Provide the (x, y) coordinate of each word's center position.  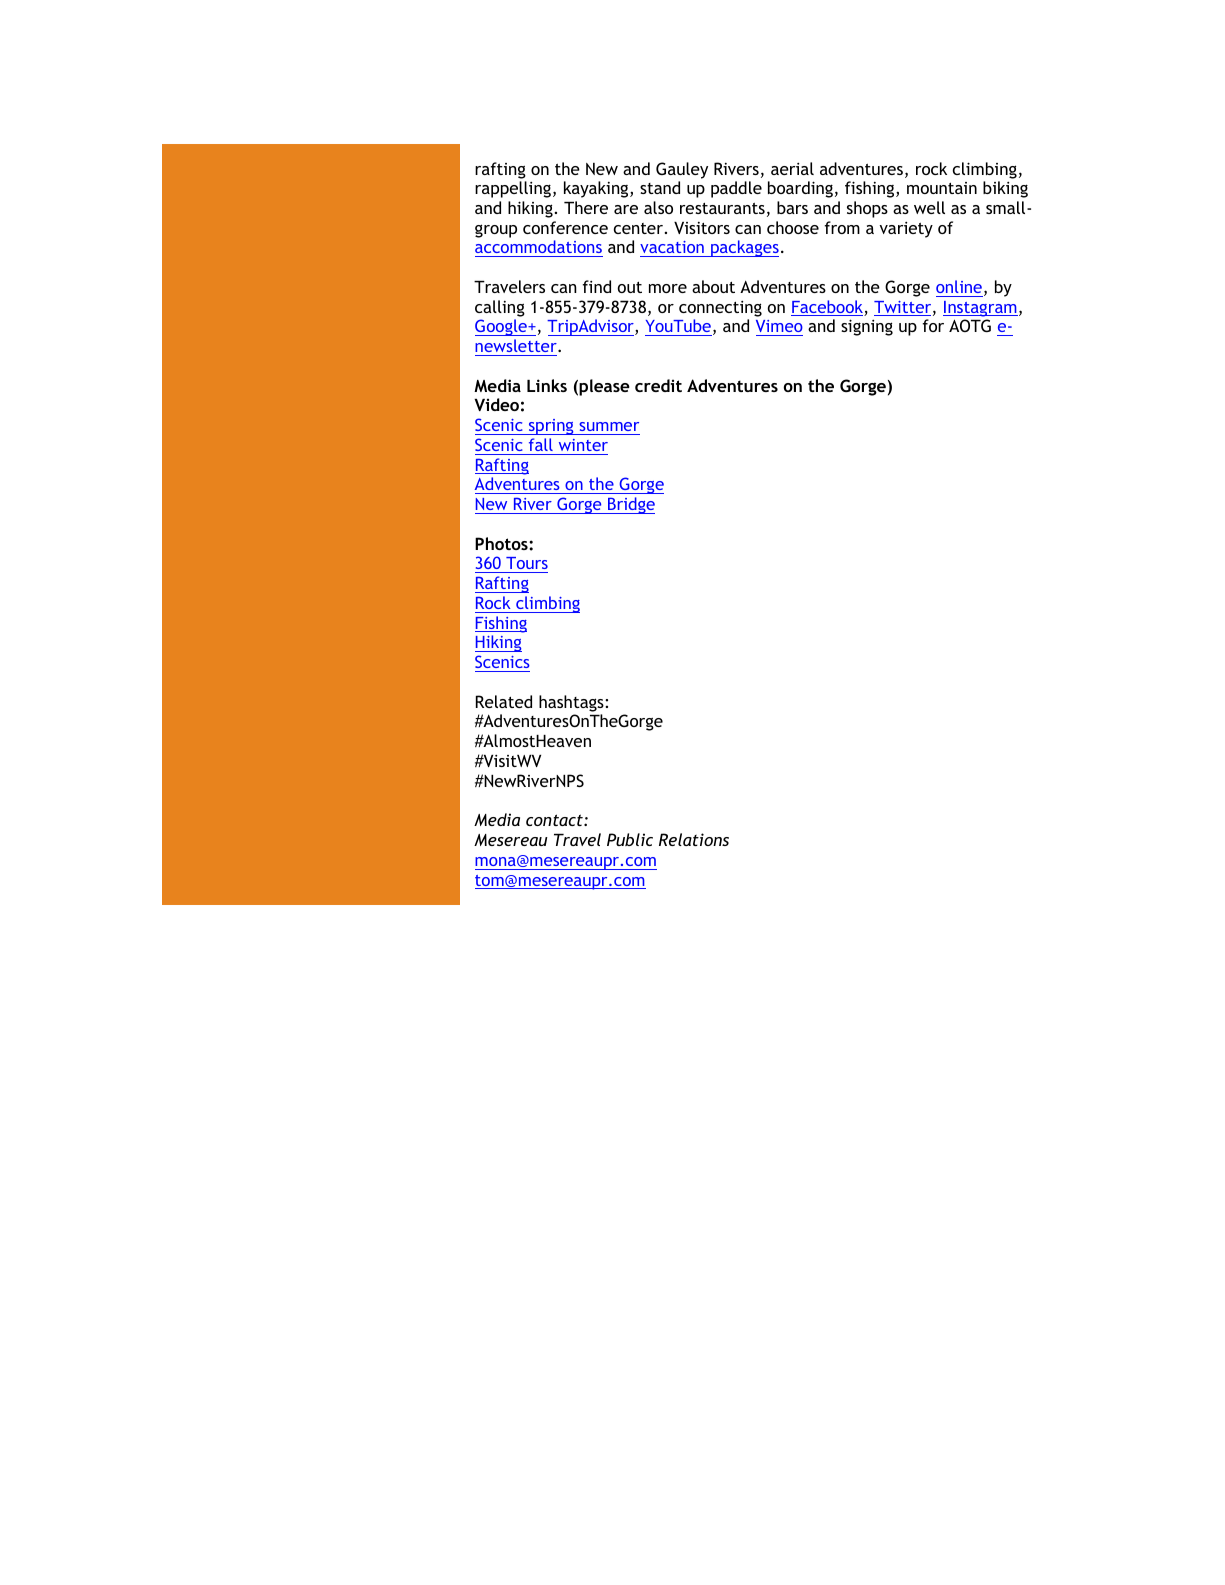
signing (867, 327)
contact (555, 820)
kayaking (597, 189)
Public (630, 839)
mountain (942, 188)
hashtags (572, 703)
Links (547, 385)
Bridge (630, 505)
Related (504, 701)
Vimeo (779, 328)
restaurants (722, 208)
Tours (526, 565)
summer (609, 426)
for (933, 325)
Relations (694, 839)
